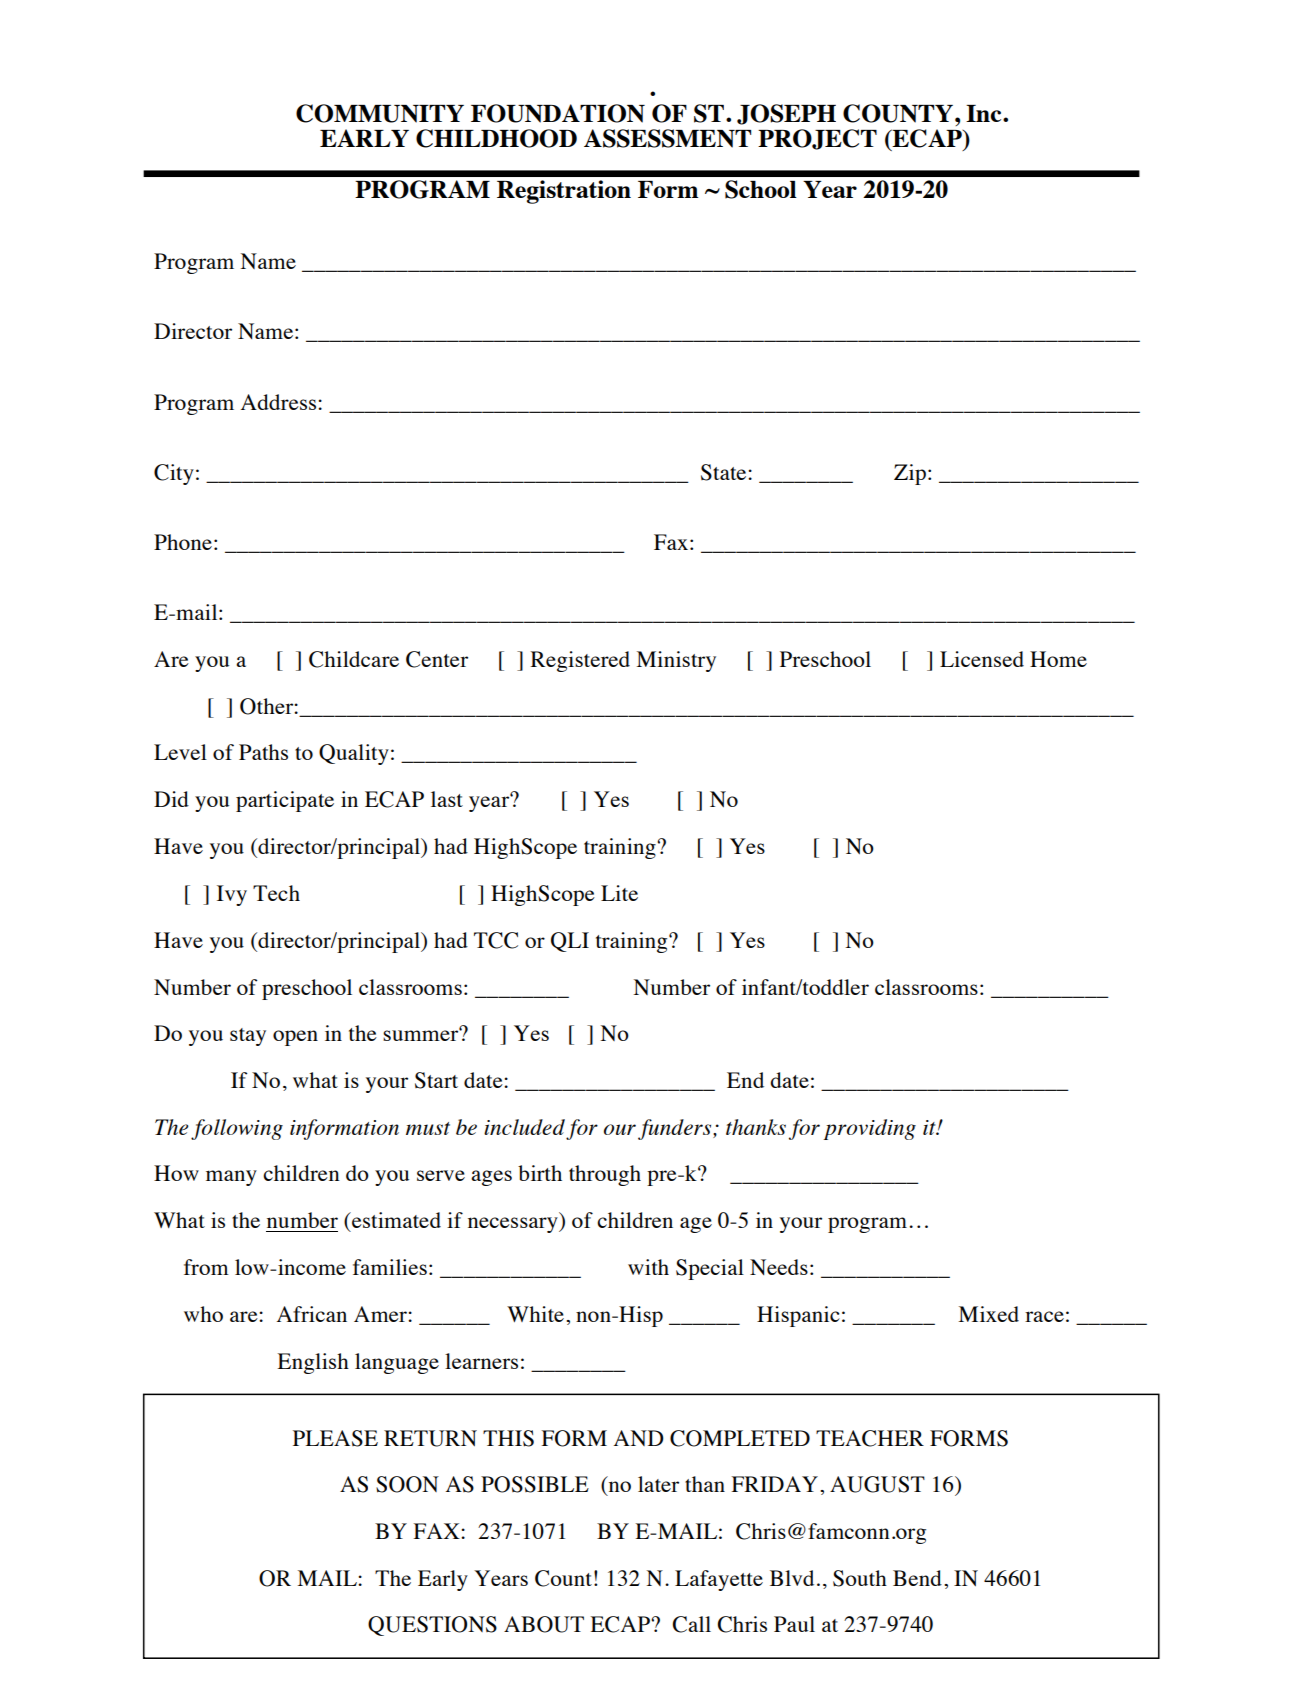 The width and height of the image is (1302, 1684). I want to click on Zip, so click(910, 474).
